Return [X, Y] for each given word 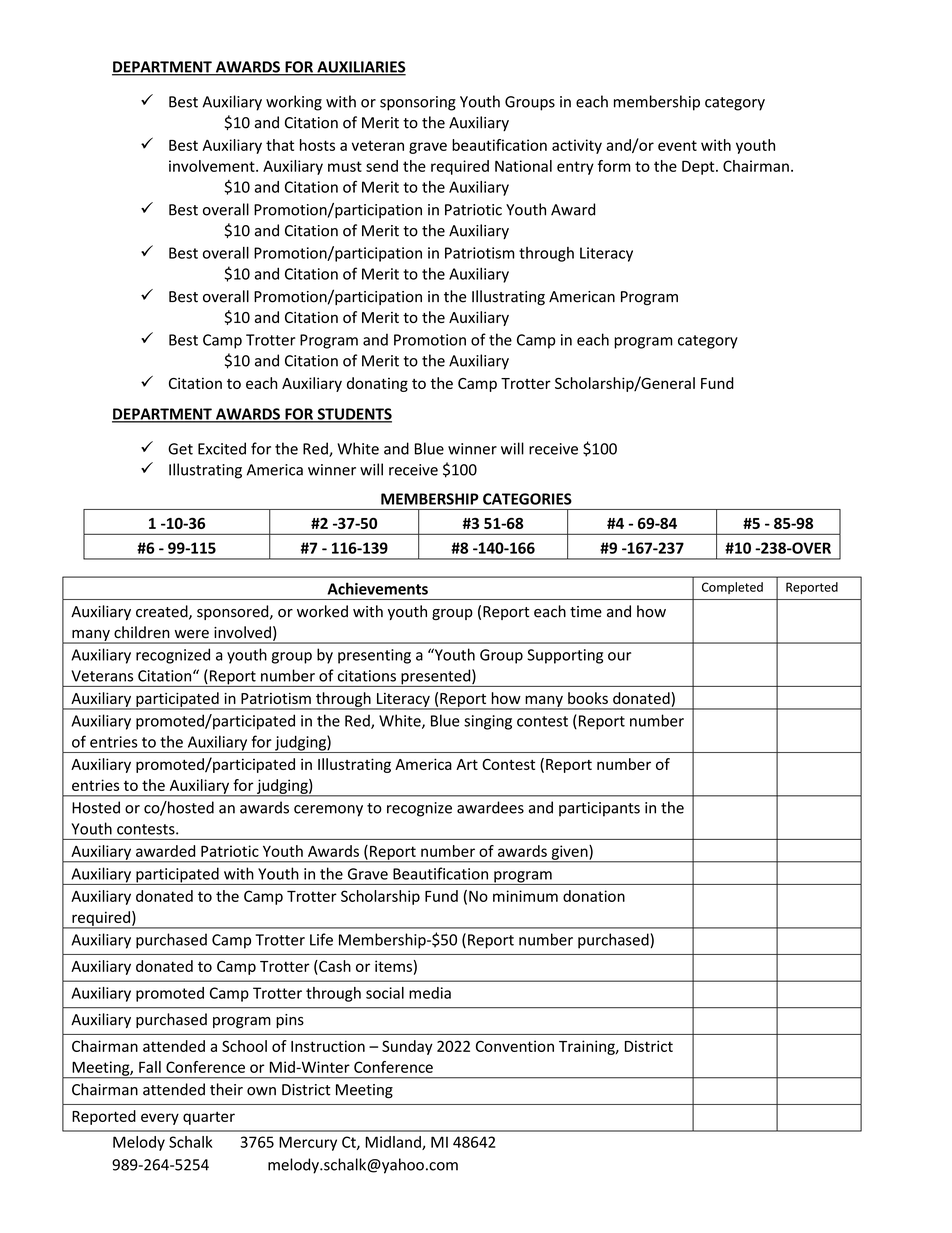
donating [377, 384]
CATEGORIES [527, 499]
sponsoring [418, 103]
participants [599, 809]
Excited [222, 448]
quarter [209, 1118]
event [677, 145]
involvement [213, 166]
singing [488, 722]
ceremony [328, 811]
